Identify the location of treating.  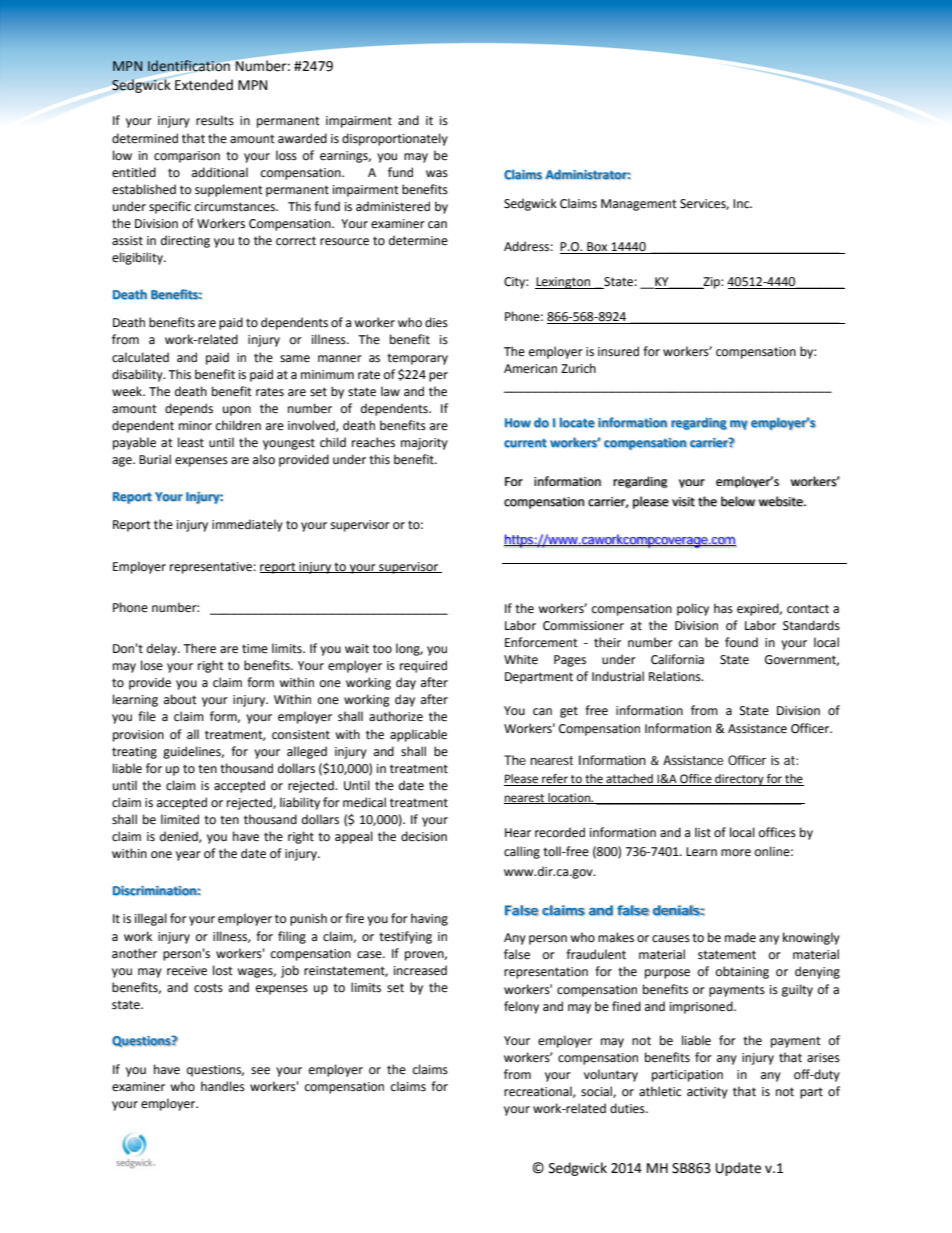
(134, 753).
